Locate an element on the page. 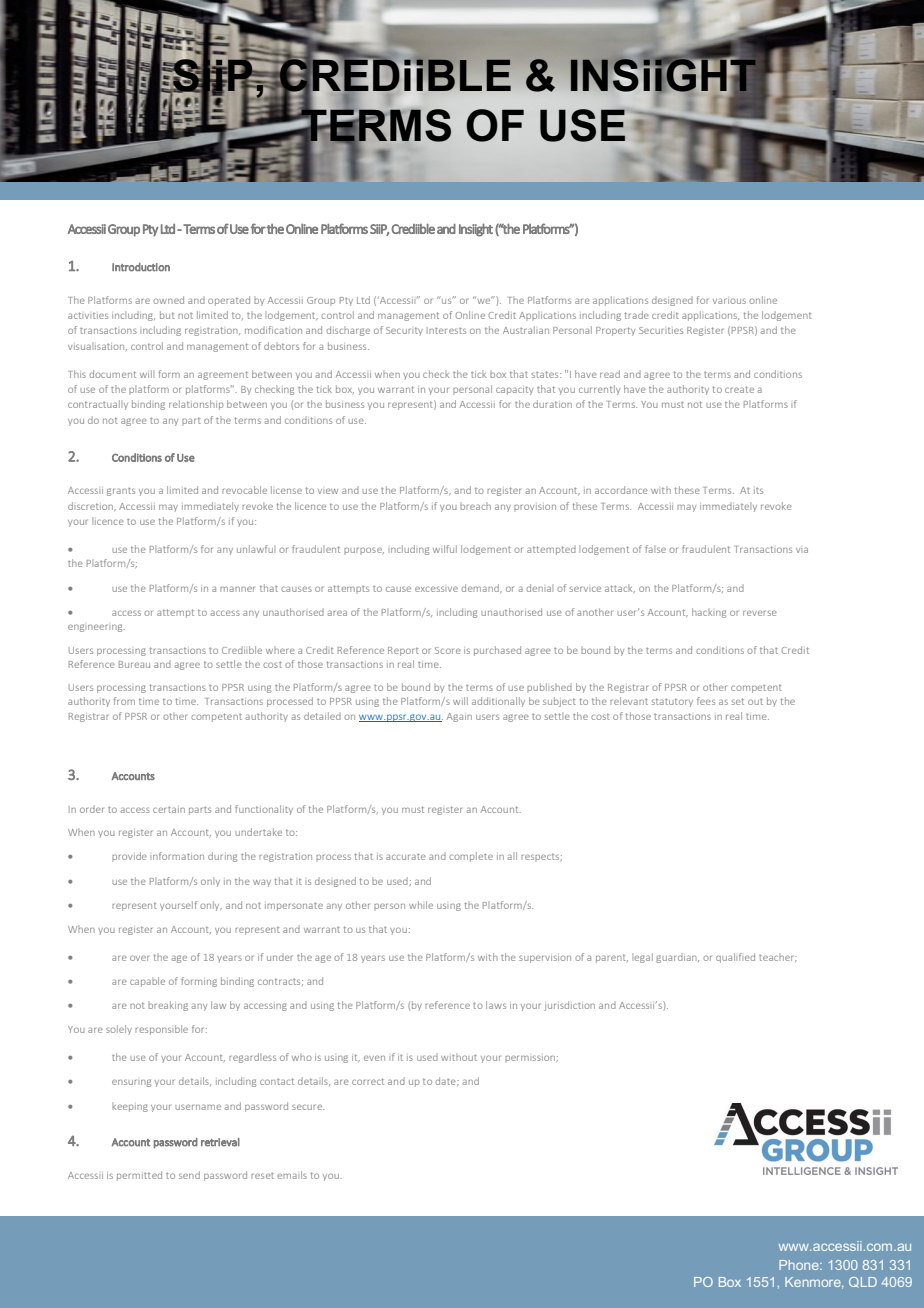 This document has width=924, height=1308. Phone is located at coordinates (800, 1265).
